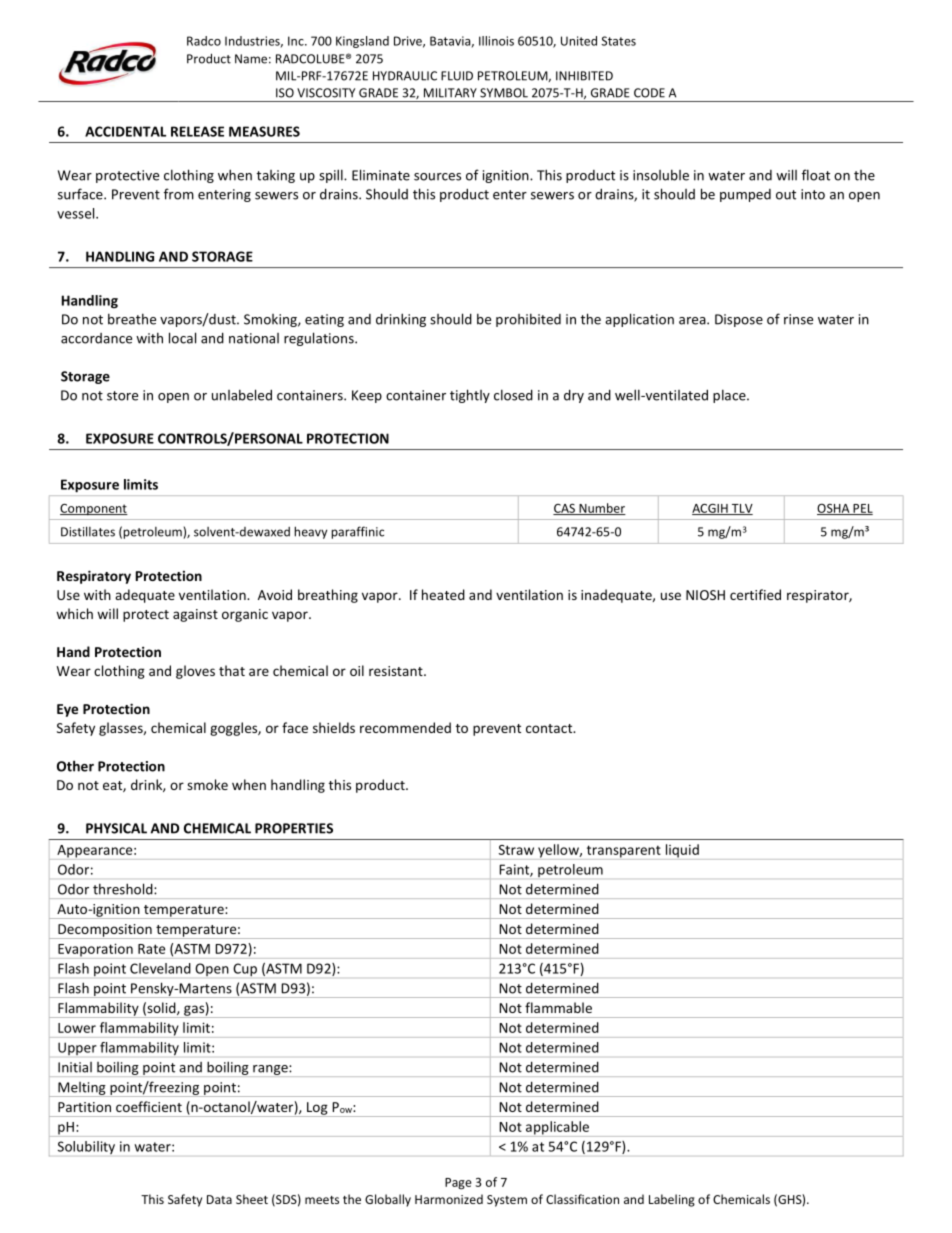 The image size is (952, 1233). Describe the element at coordinates (219, 1199) in the image. I see `Data` at that location.
